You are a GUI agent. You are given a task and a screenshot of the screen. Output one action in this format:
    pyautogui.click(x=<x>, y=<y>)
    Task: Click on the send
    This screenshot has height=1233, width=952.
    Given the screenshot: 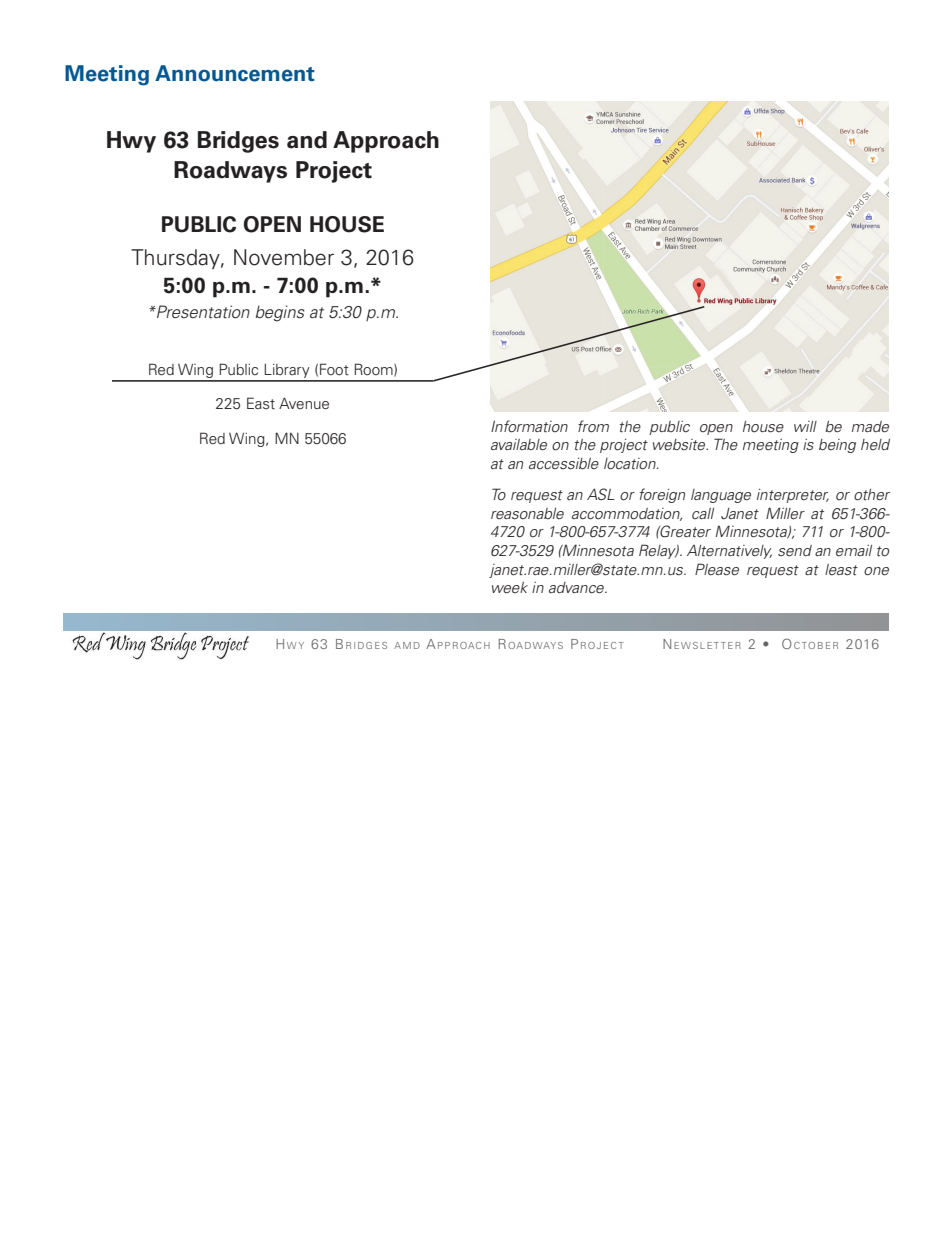 What is the action you would take?
    pyautogui.click(x=795, y=550)
